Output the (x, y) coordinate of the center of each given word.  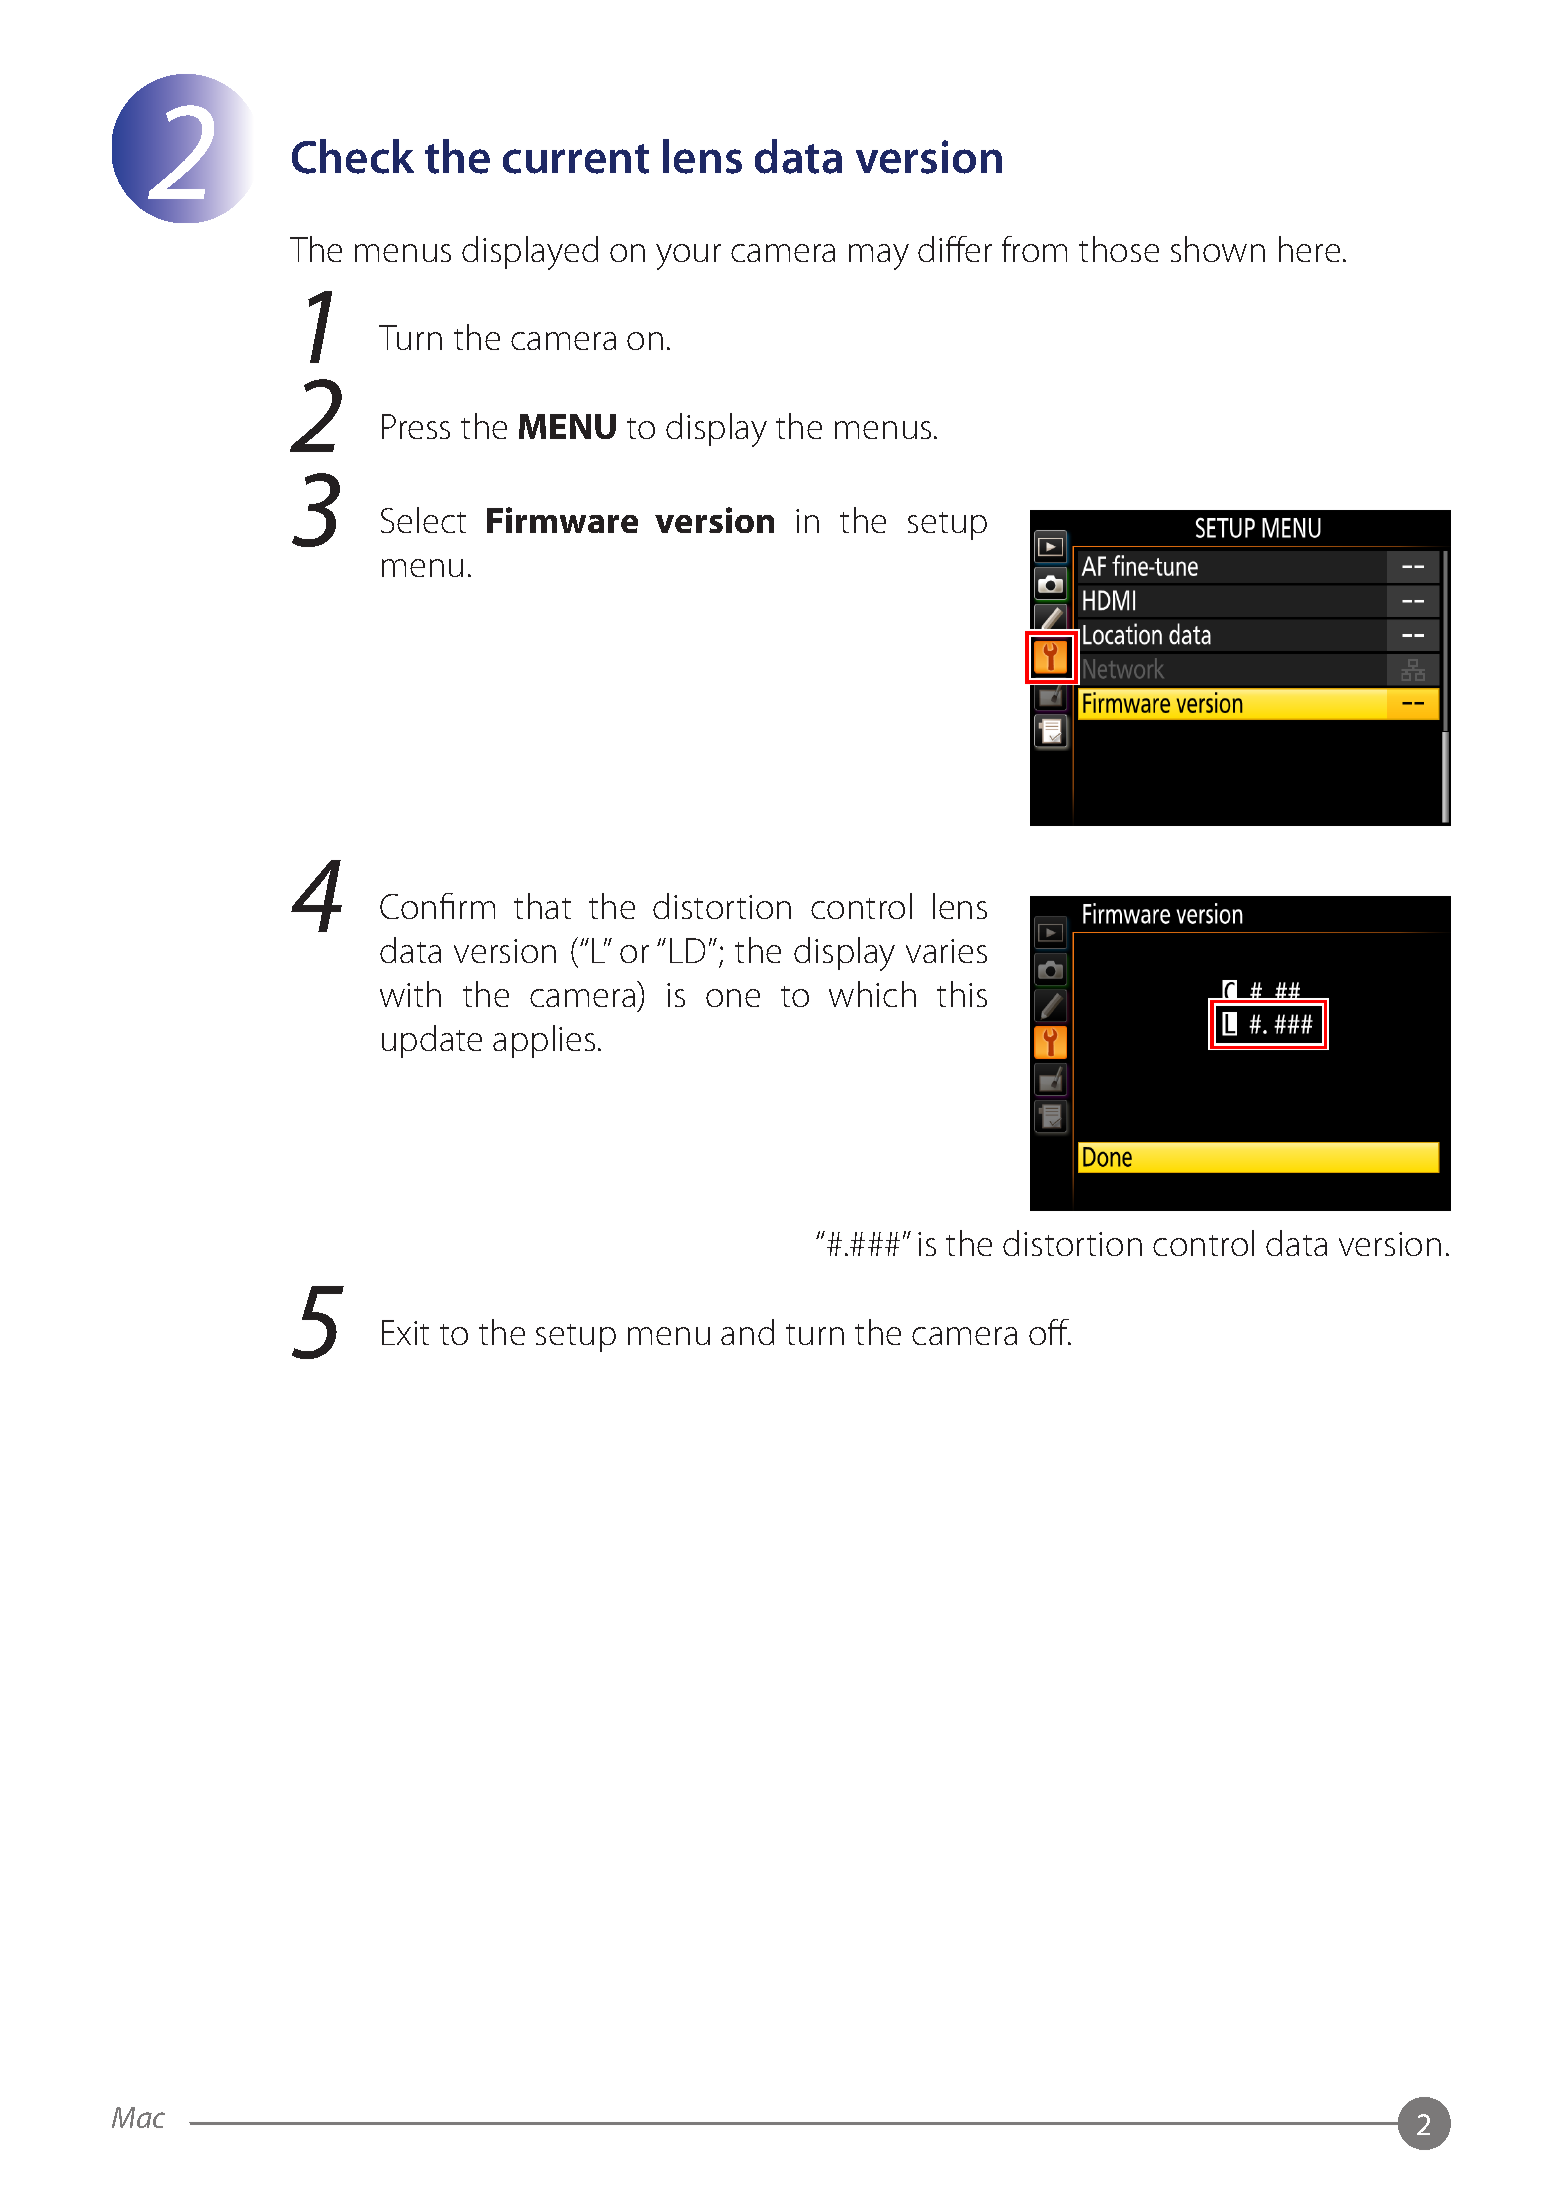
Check (353, 156)
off (1050, 1332)
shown (1218, 249)
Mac (138, 2117)
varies (946, 951)
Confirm (437, 906)
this (962, 994)
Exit (405, 1332)
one (733, 998)
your (688, 257)
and (747, 1332)
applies (544, 1041)
